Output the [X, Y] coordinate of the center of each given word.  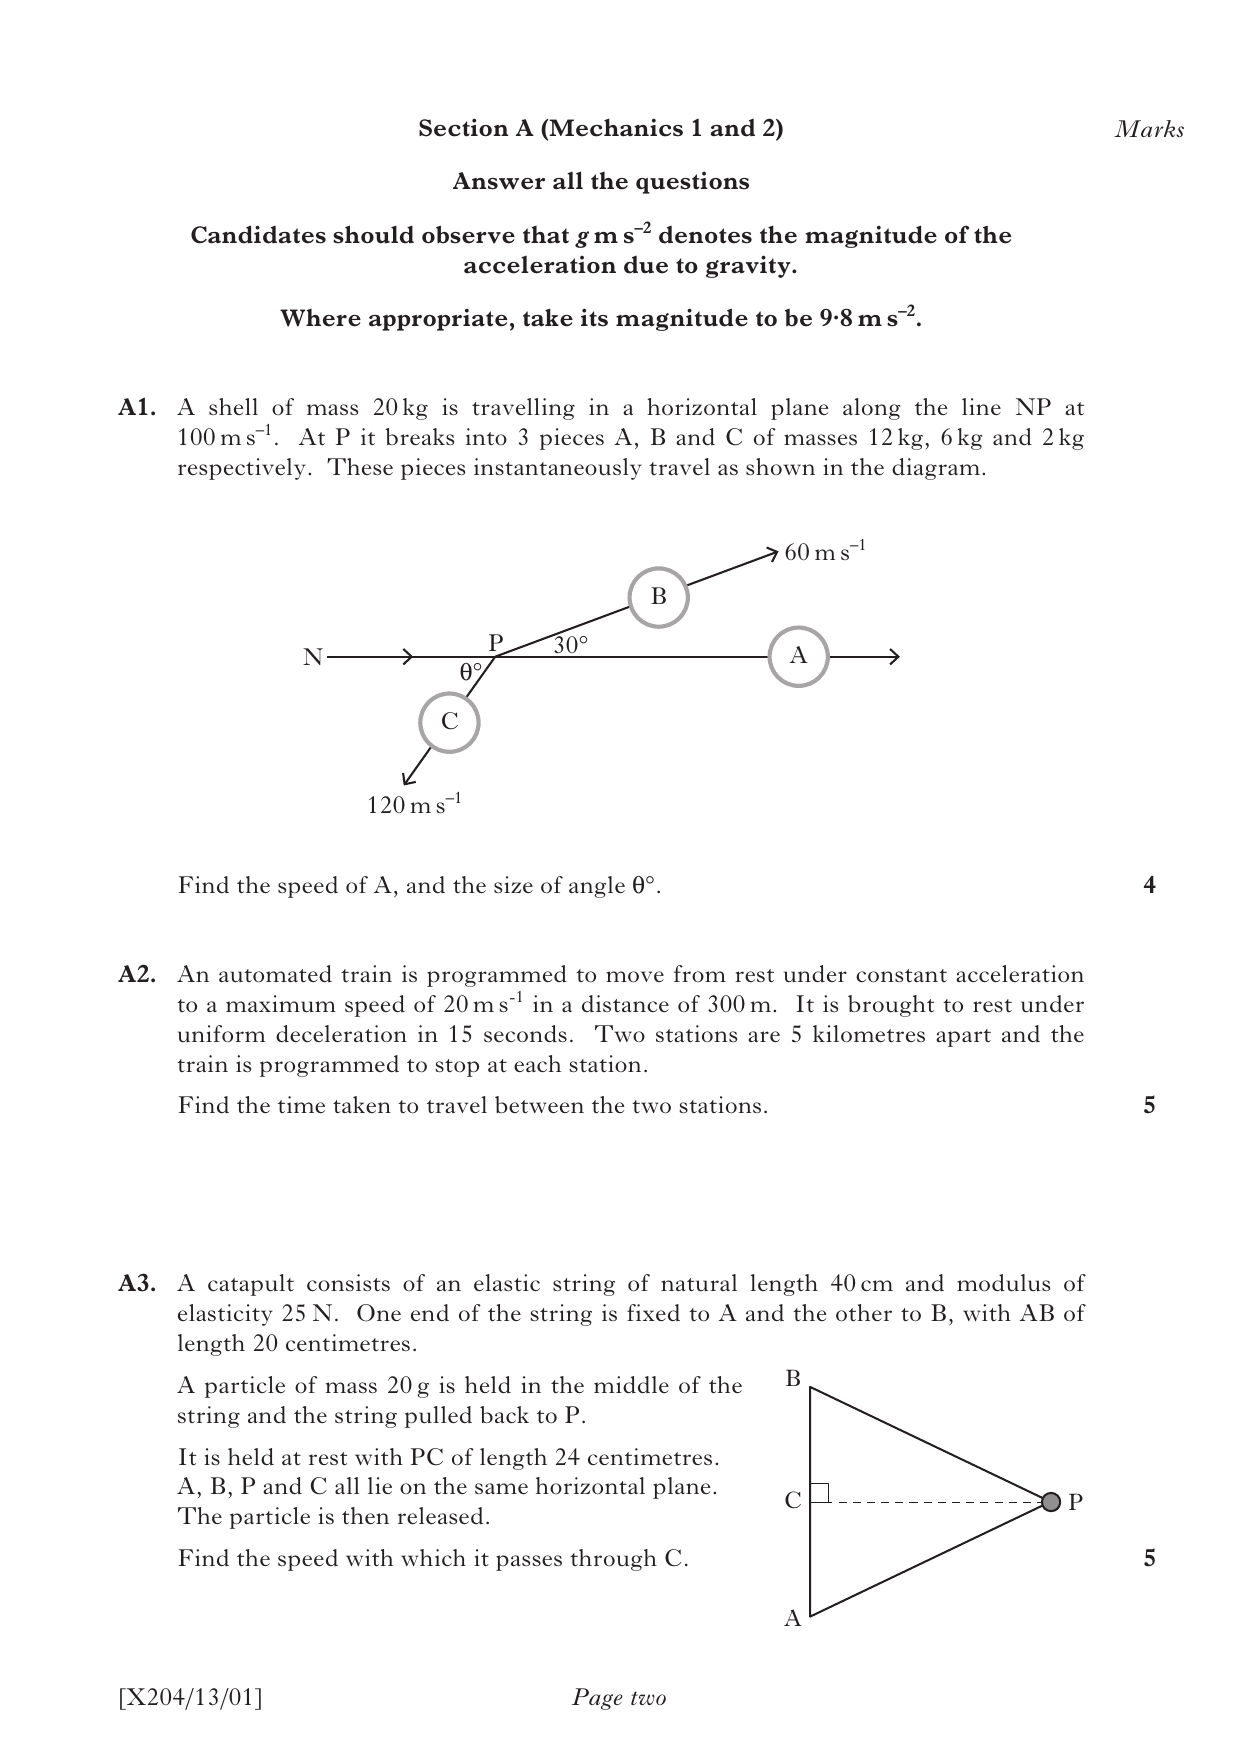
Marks [1149, 128]
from [700, 973]
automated [275, 974]
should [373, 234]
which [433, 1557]
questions [692, 183]
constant [901, 975]
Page [597, 1699]
